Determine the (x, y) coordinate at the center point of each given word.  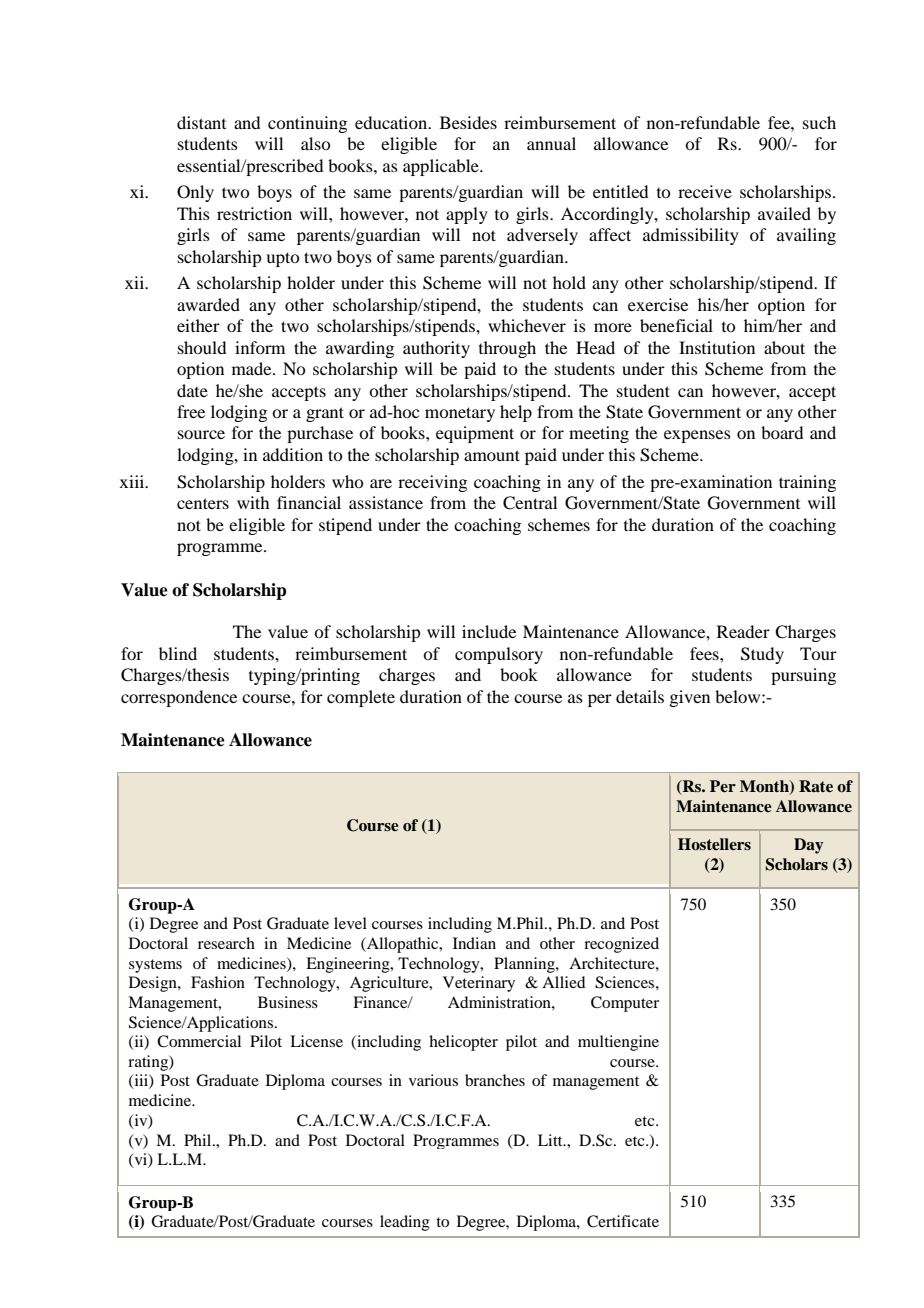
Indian (474, 943)
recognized (621, 945)
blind (178, 653)
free (191, 411)
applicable (442, 167)
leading (405, 1223)
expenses (697, 436)
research (226, 943)
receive (705, 191)
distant (201, 122)
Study (762, 655)
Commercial (199, 1041)
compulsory (499, 655)
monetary (460, 414)
